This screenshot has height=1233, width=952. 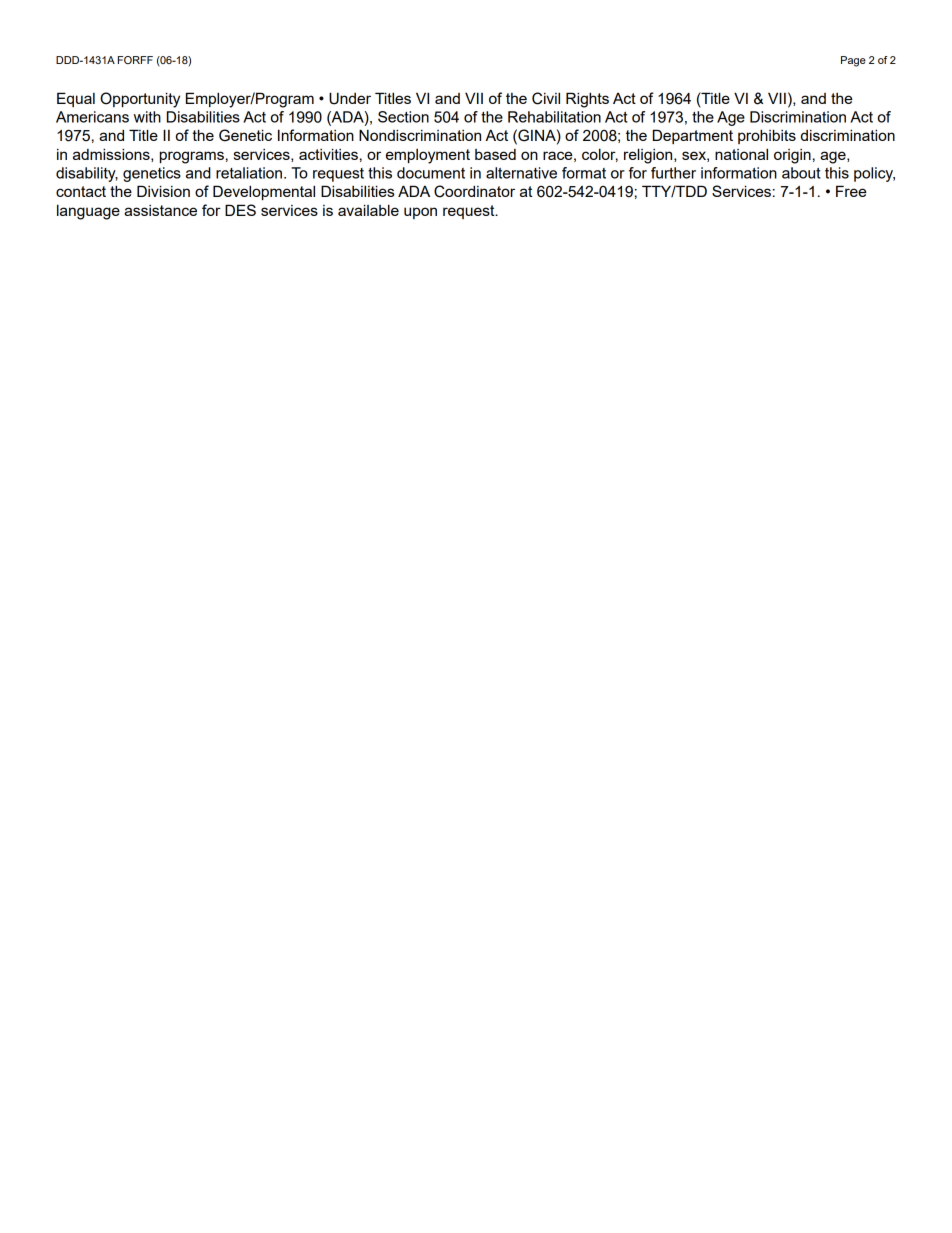 What do you see at coordinates (554, 117) in the screenshot?
I see `Rehabilitation` at bounding box center [554, 117].
